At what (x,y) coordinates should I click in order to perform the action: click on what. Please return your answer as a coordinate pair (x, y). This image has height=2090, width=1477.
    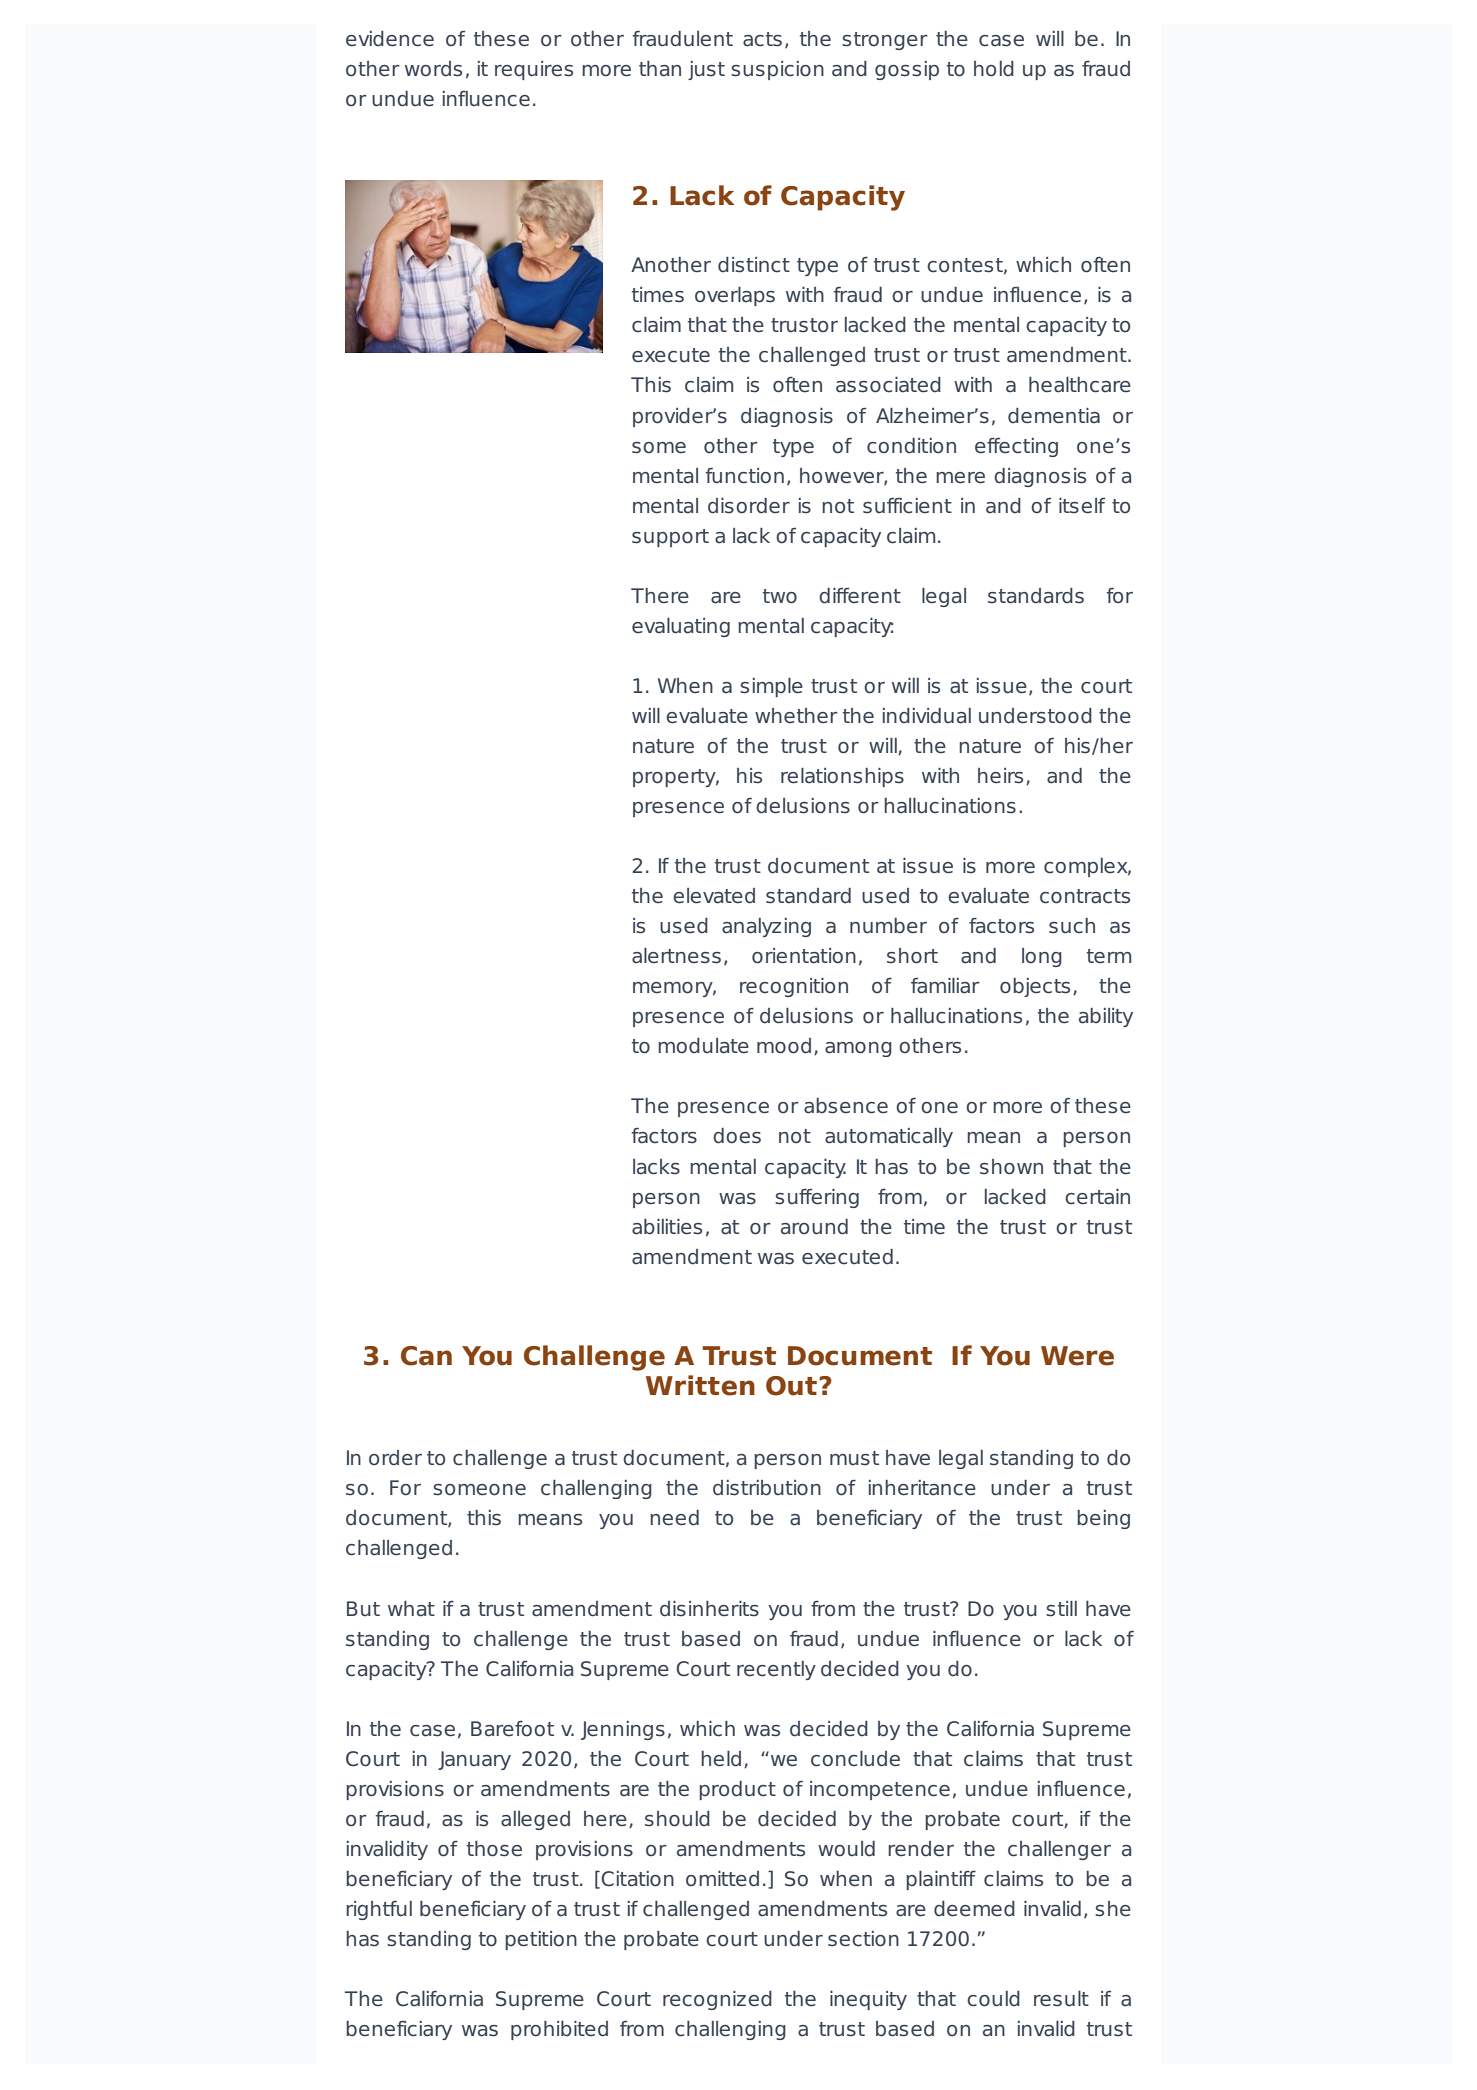
    Looking at the image, I should click on (411, 1609).
